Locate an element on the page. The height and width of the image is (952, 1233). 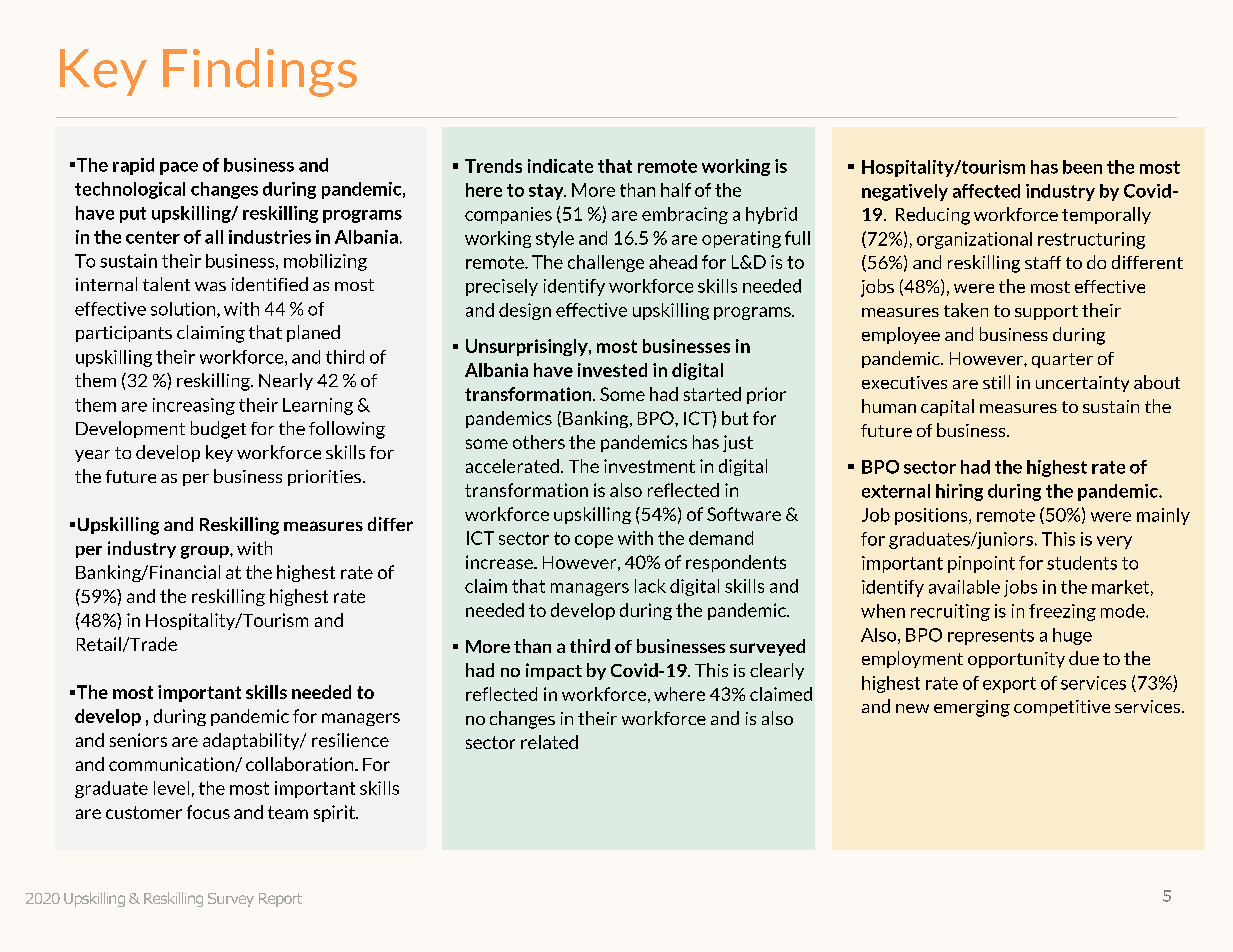
Report is located at coordinates (280, 900).
